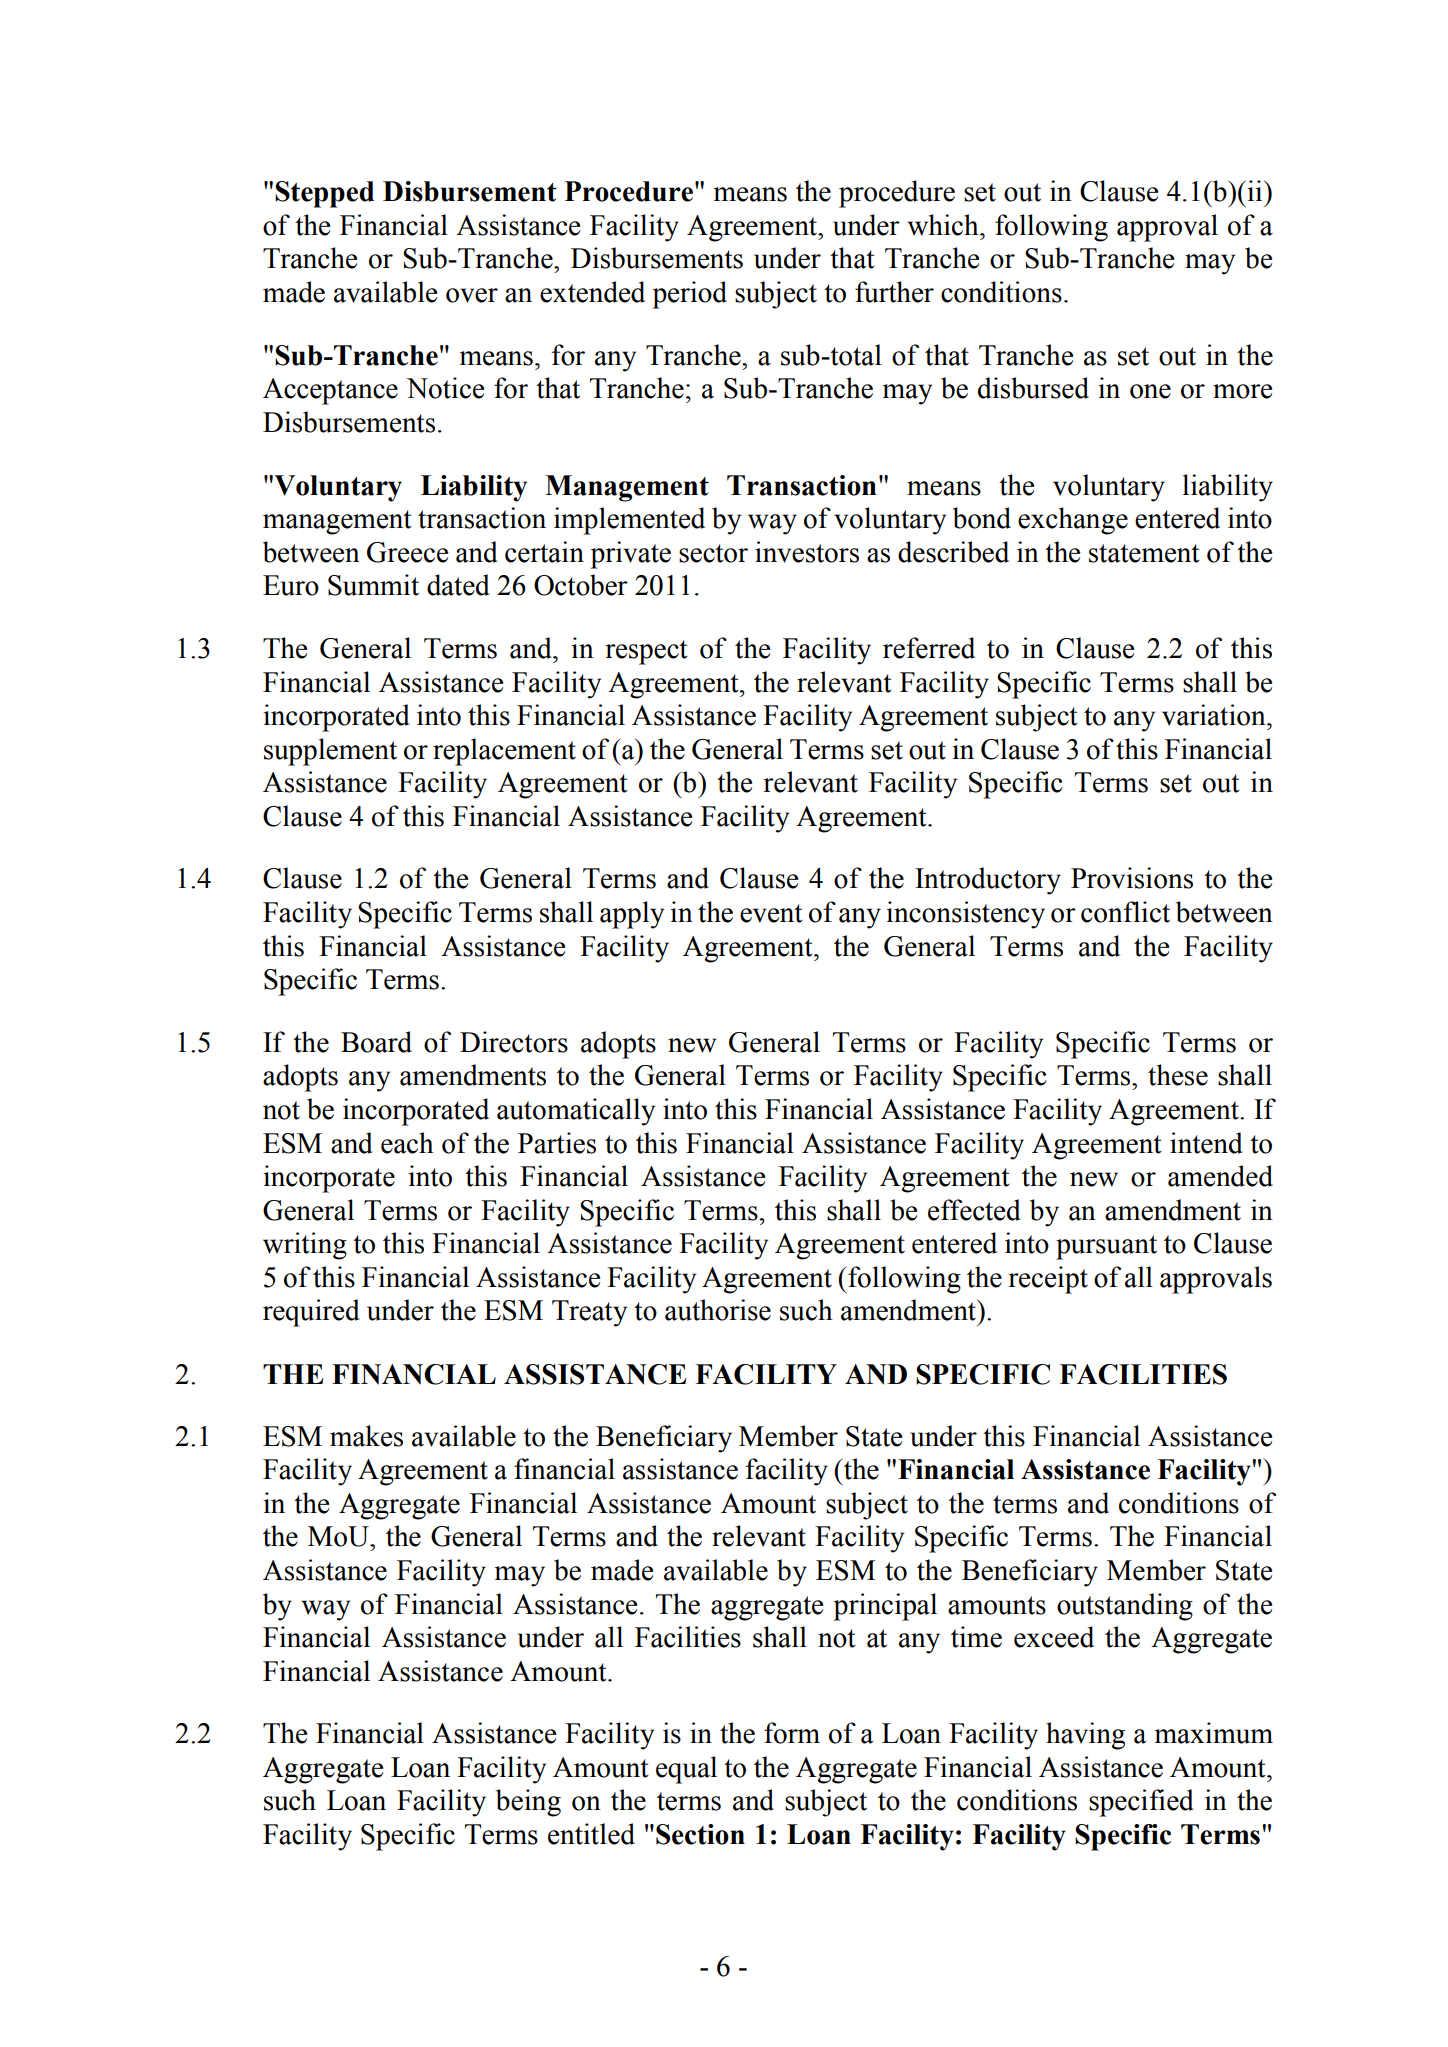 Image resolution: width=1448 pixels, height=2047 pixels. What do you see at coordinates (792, 1733) in the page?
I see `form` at bounding box center [792, 1733].
